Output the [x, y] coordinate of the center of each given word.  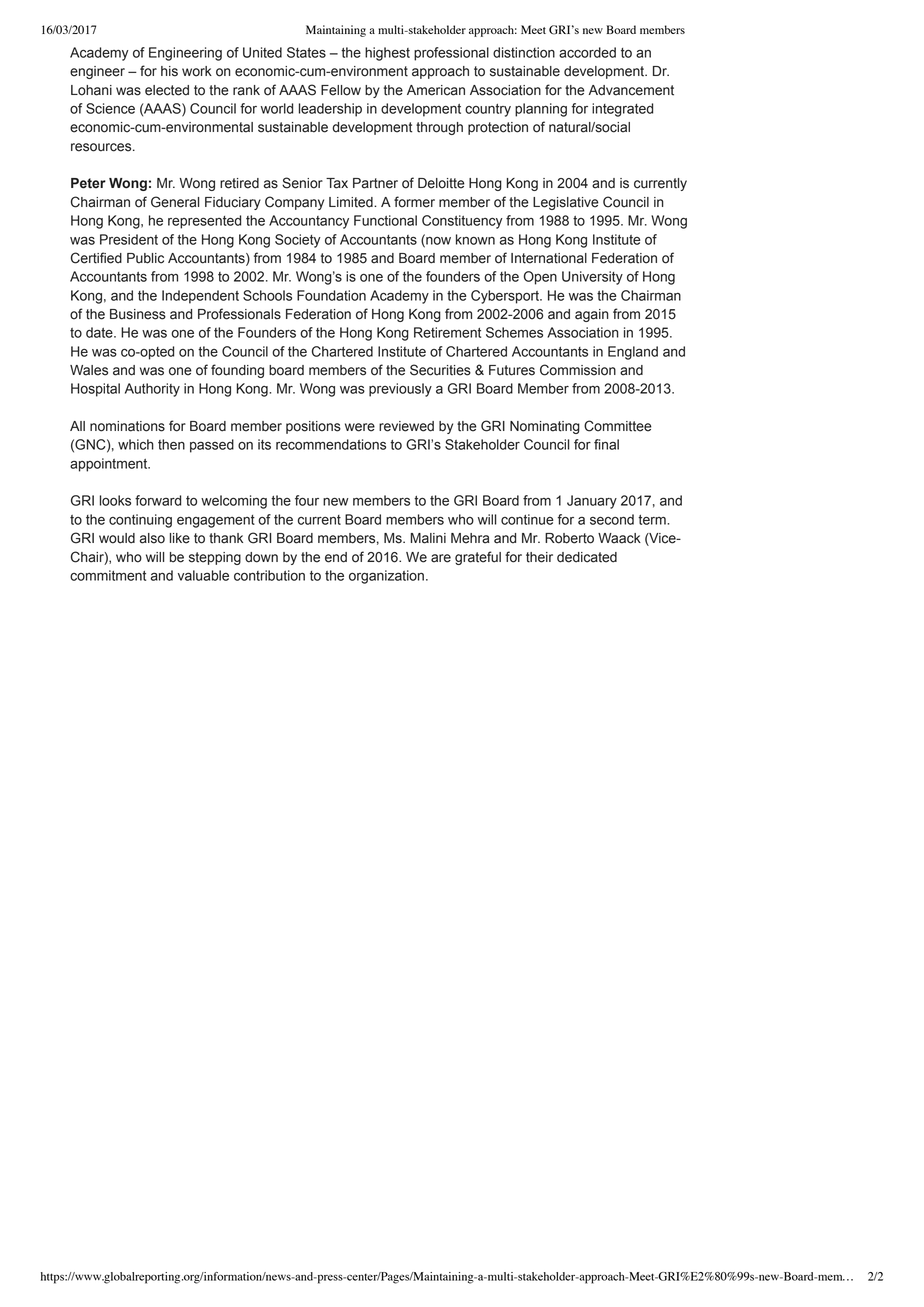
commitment [108, 575]
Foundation [331, 295]
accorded [587, 52]
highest [387, 54]
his [169, 71]
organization [386, 577]
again [592, 315]
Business [138, 314]
